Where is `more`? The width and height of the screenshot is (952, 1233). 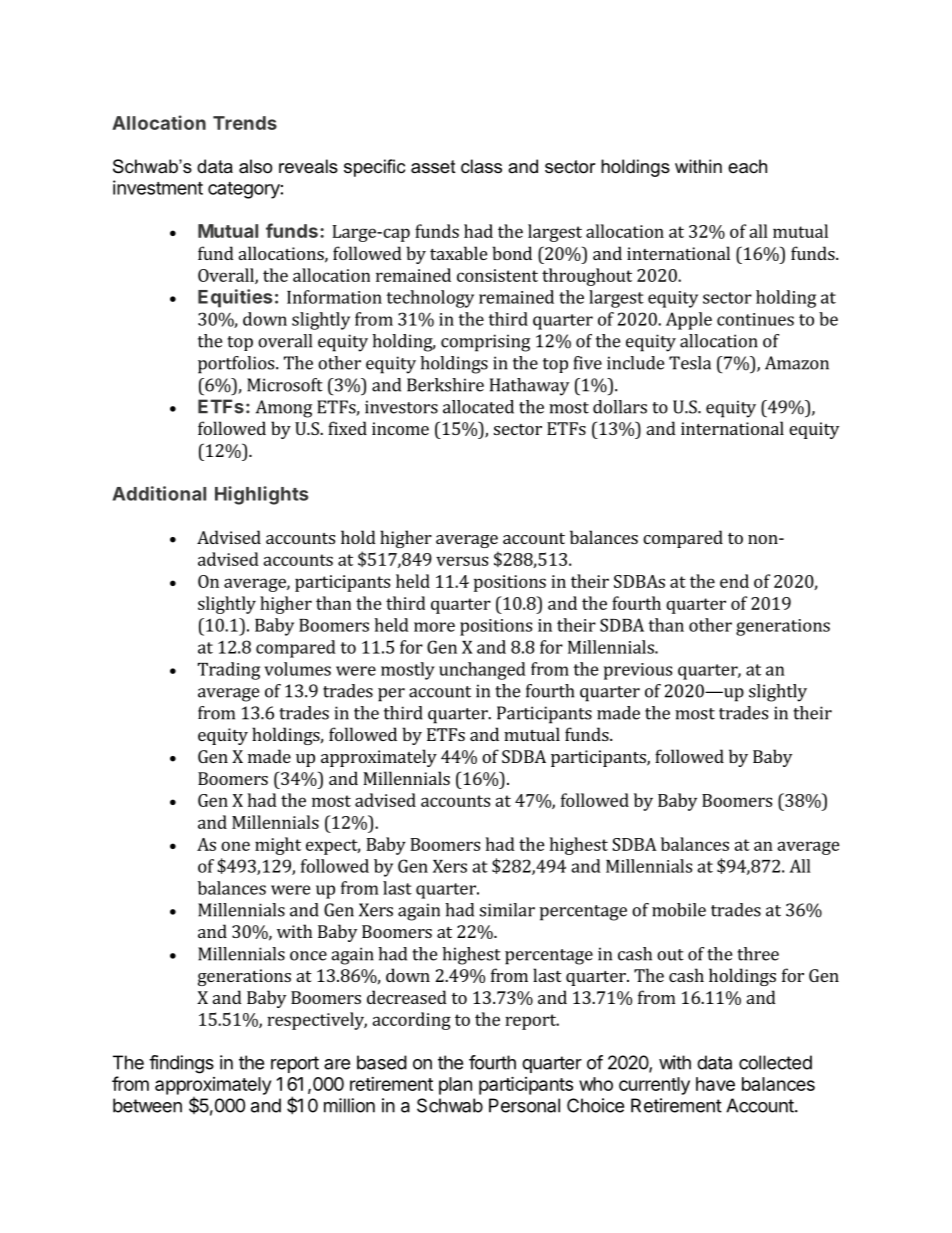
more is located at coordinates (434, 627).
